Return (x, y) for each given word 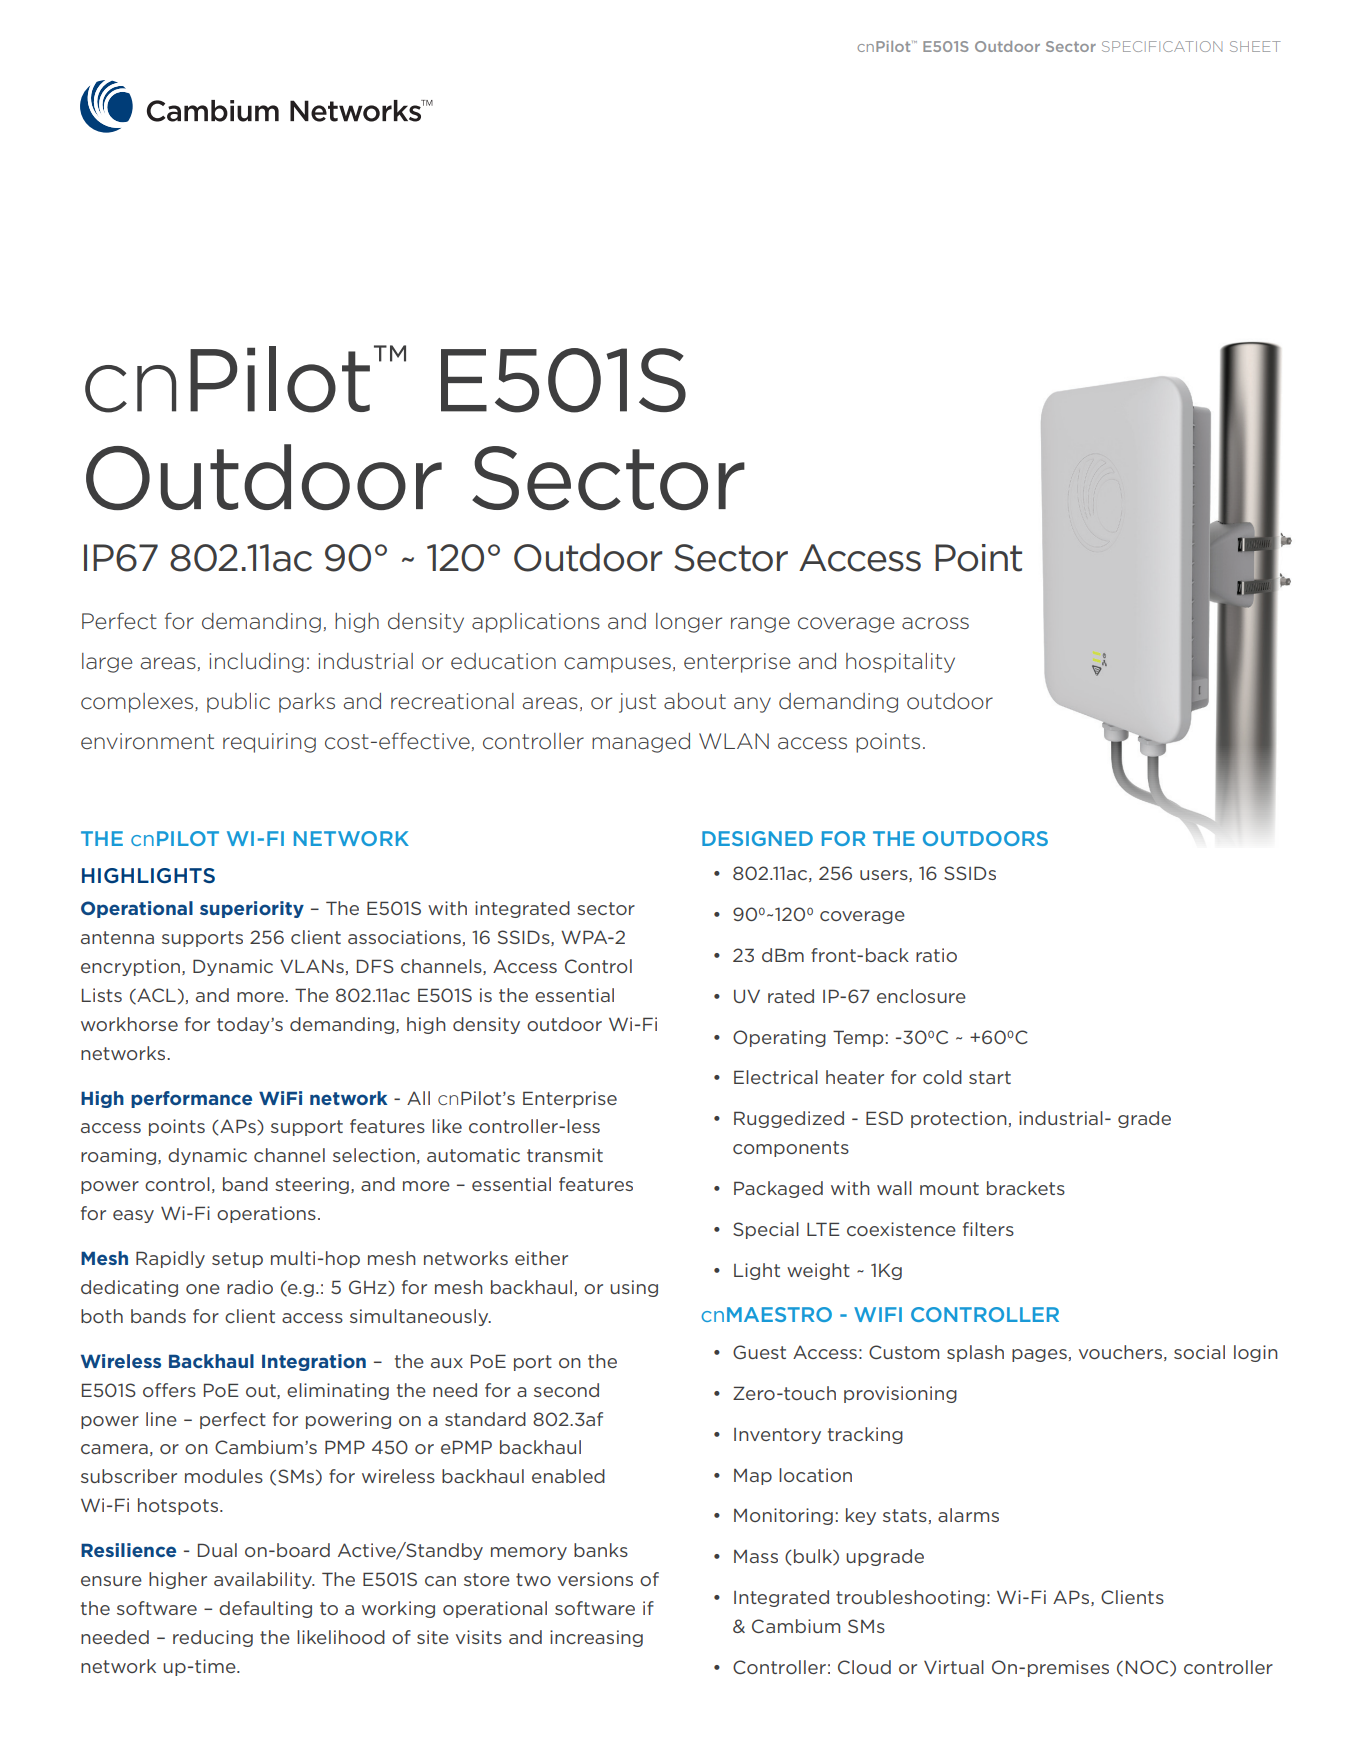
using (634, 1288)
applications (536, 623)
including (257, 663)
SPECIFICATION (1162, 46)
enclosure (921, 996)
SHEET (1255, 46)
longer (689, 623)
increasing (596, 1638)
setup (237, 1260)
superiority (252, 909)
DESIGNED (757, 838)
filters (988, 1229)
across (935, 623)
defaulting (265, 1609)
